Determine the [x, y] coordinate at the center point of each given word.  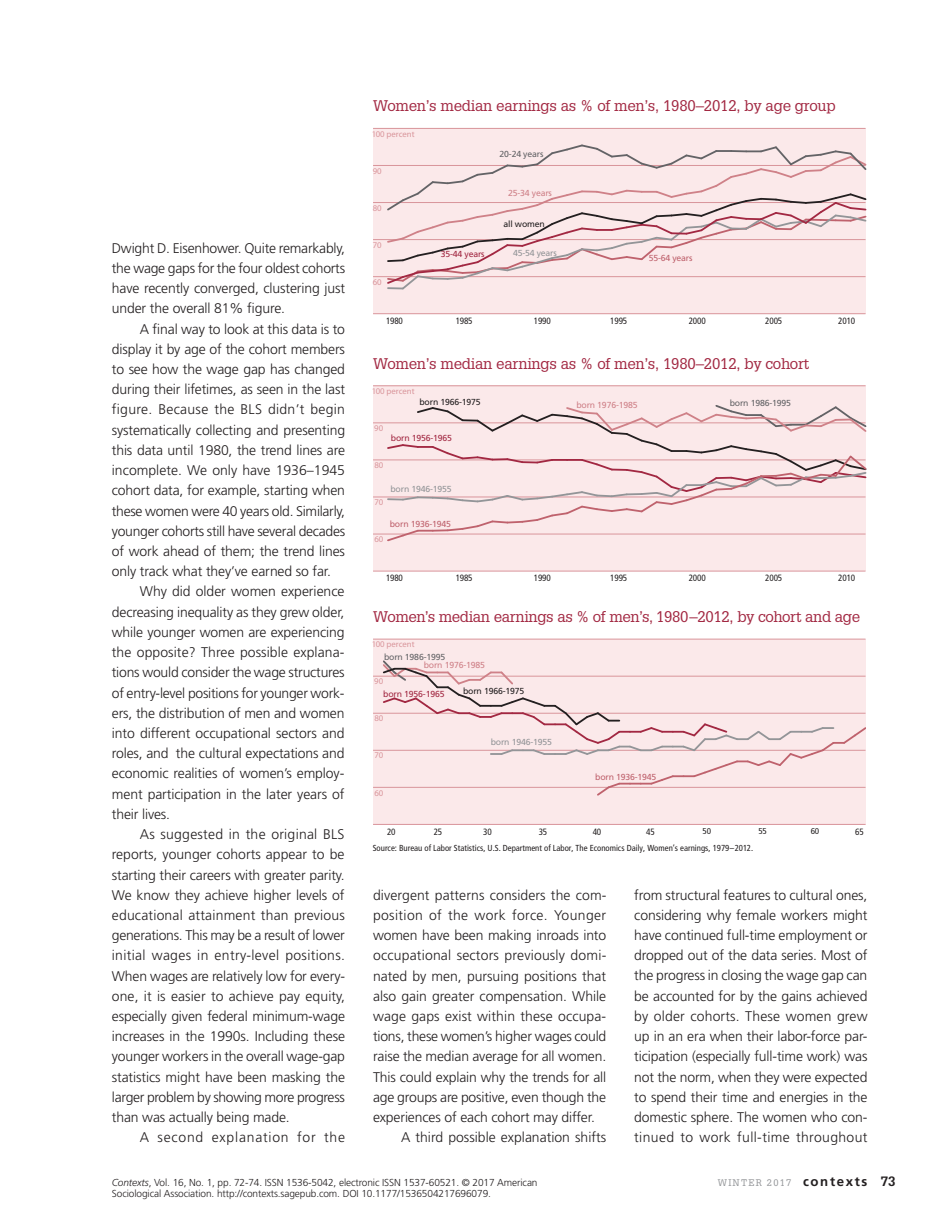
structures [316, 672]
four [250, 267]
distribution [191, 712]
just [334, 289]
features [746, 894]
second [179, 1136]
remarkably [311, 249]
